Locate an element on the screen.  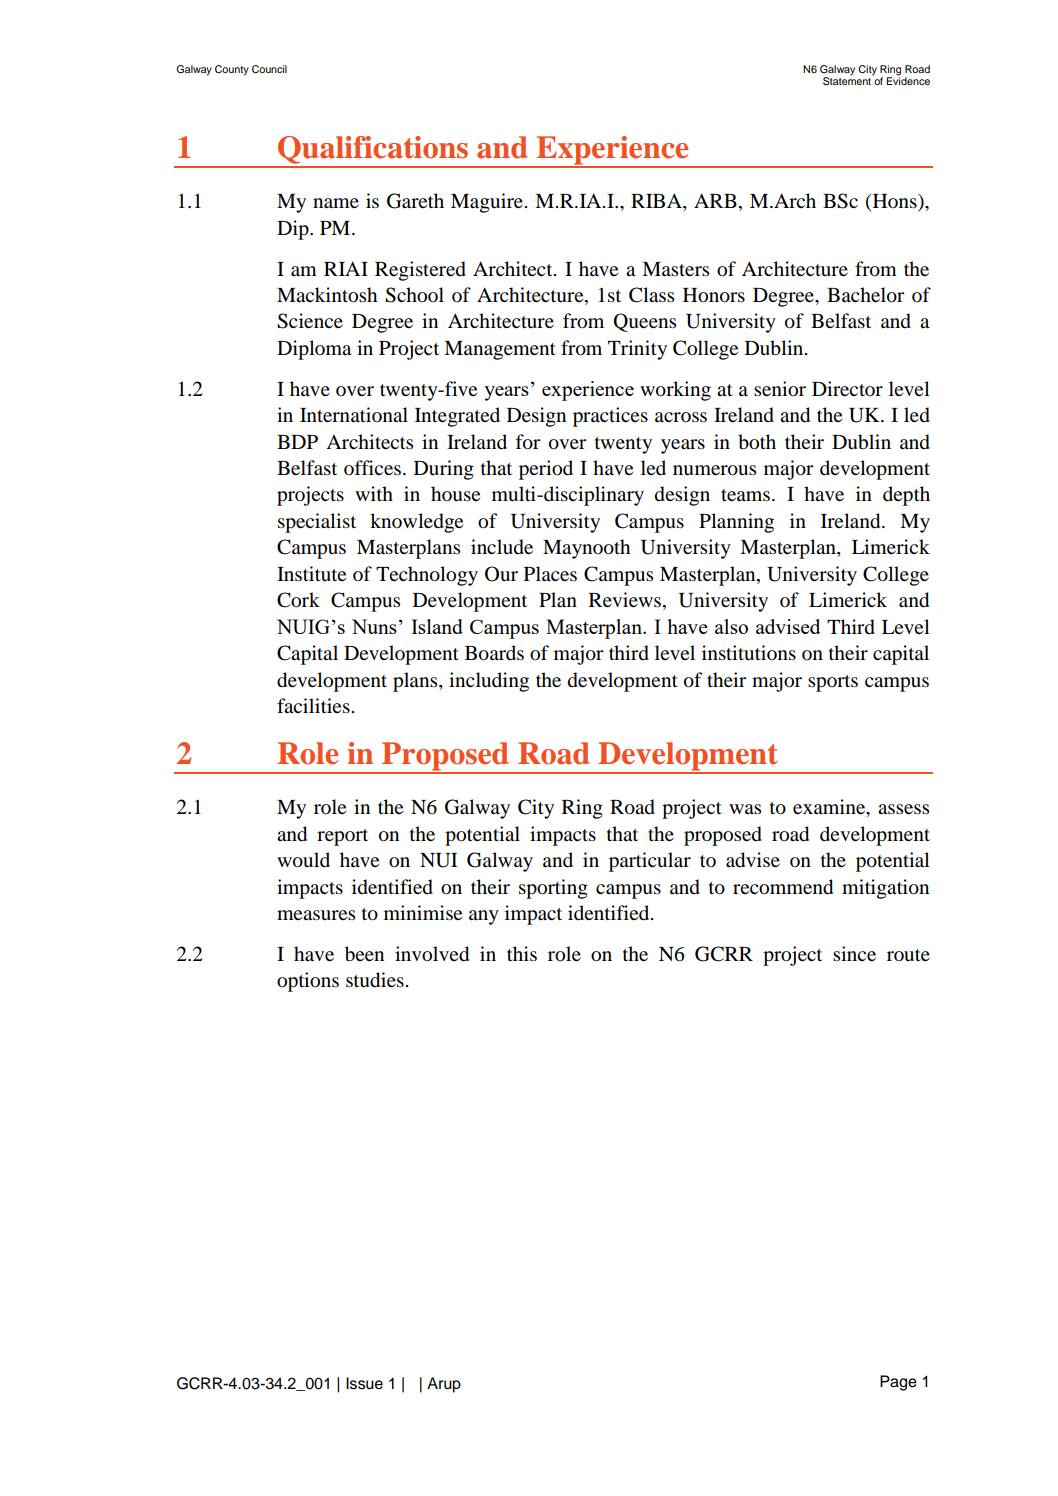
Statement is located at coordinates (847, 81).
